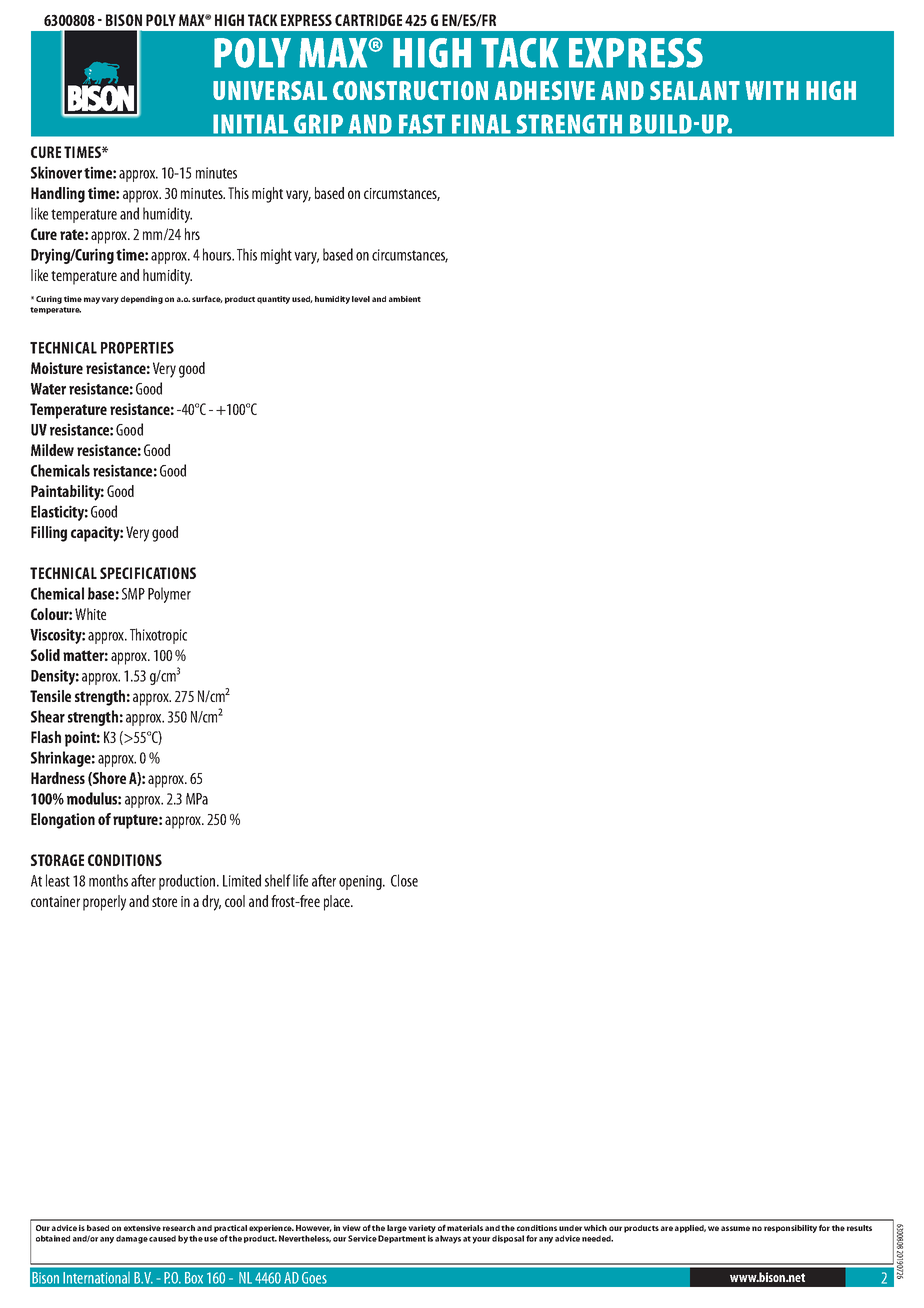 The height and width of the screenshot is (1308, 924). I want to click on opening, so click(361, 882).
